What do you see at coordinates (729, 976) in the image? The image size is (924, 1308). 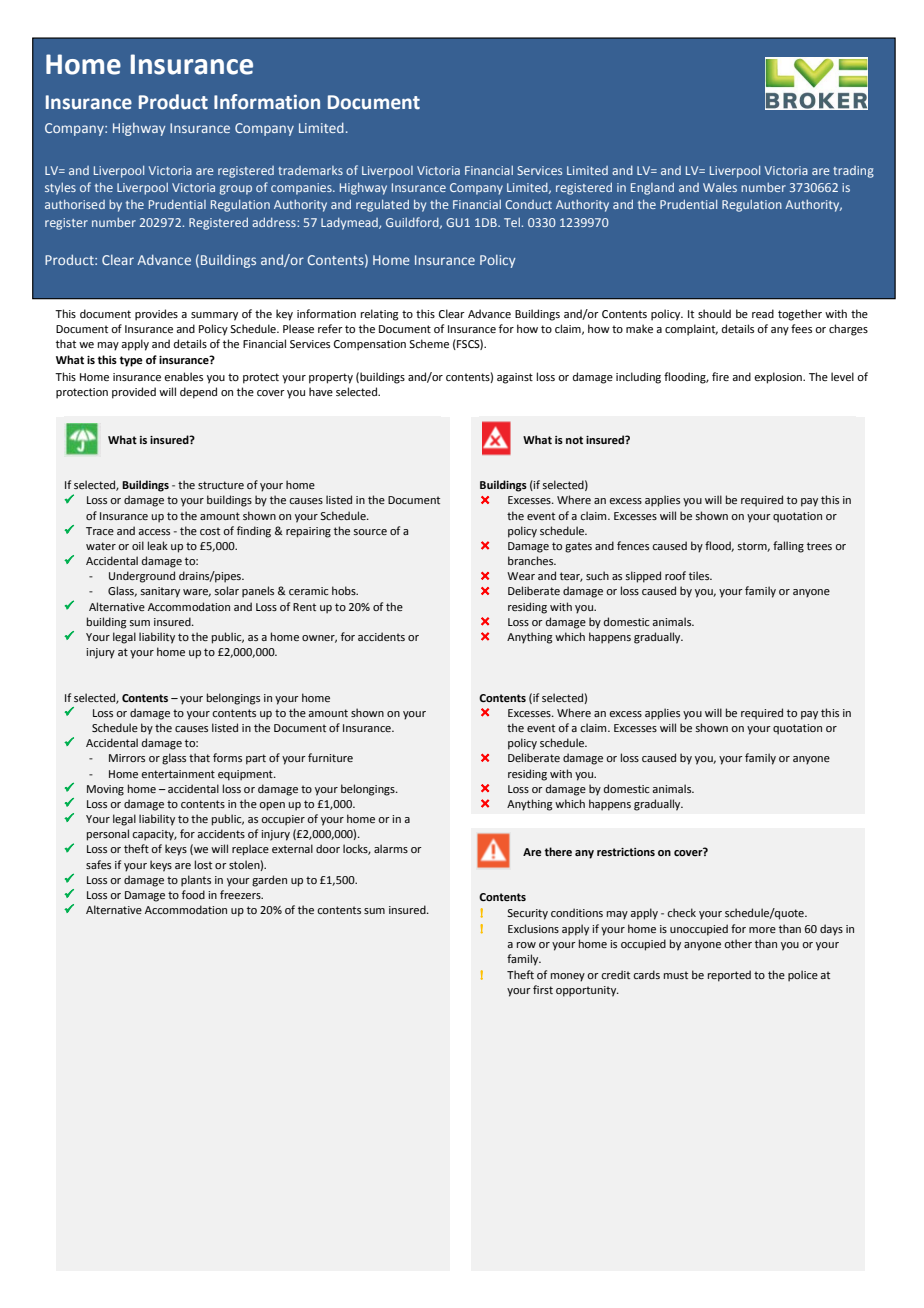 I see `reported` at bounding box center [729, 976].
